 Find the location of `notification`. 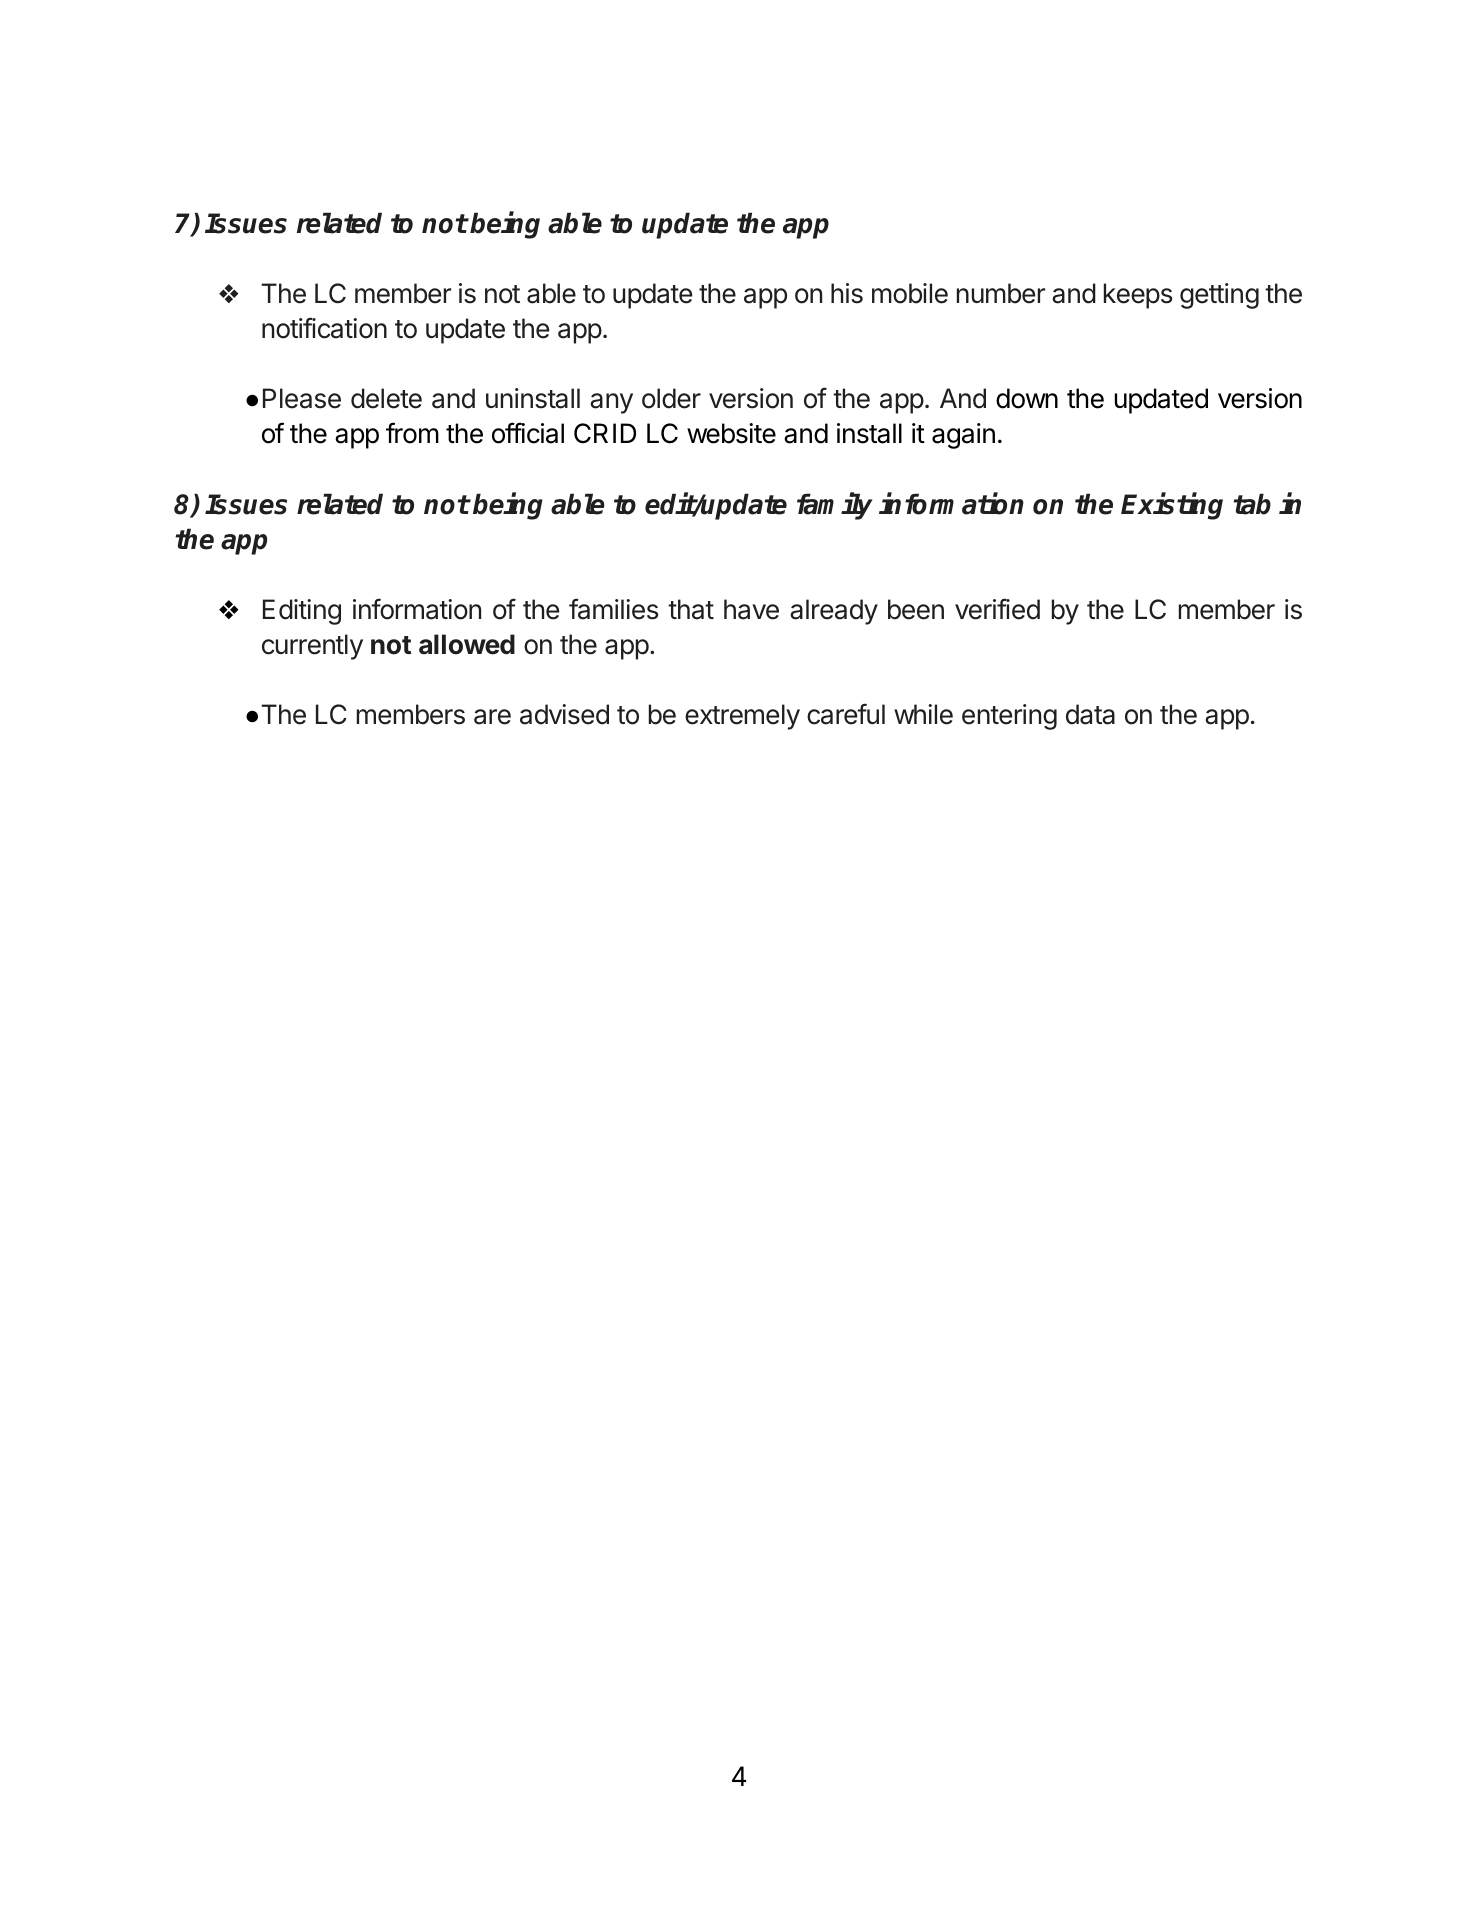

notification is located at coordinates (324, 328).
